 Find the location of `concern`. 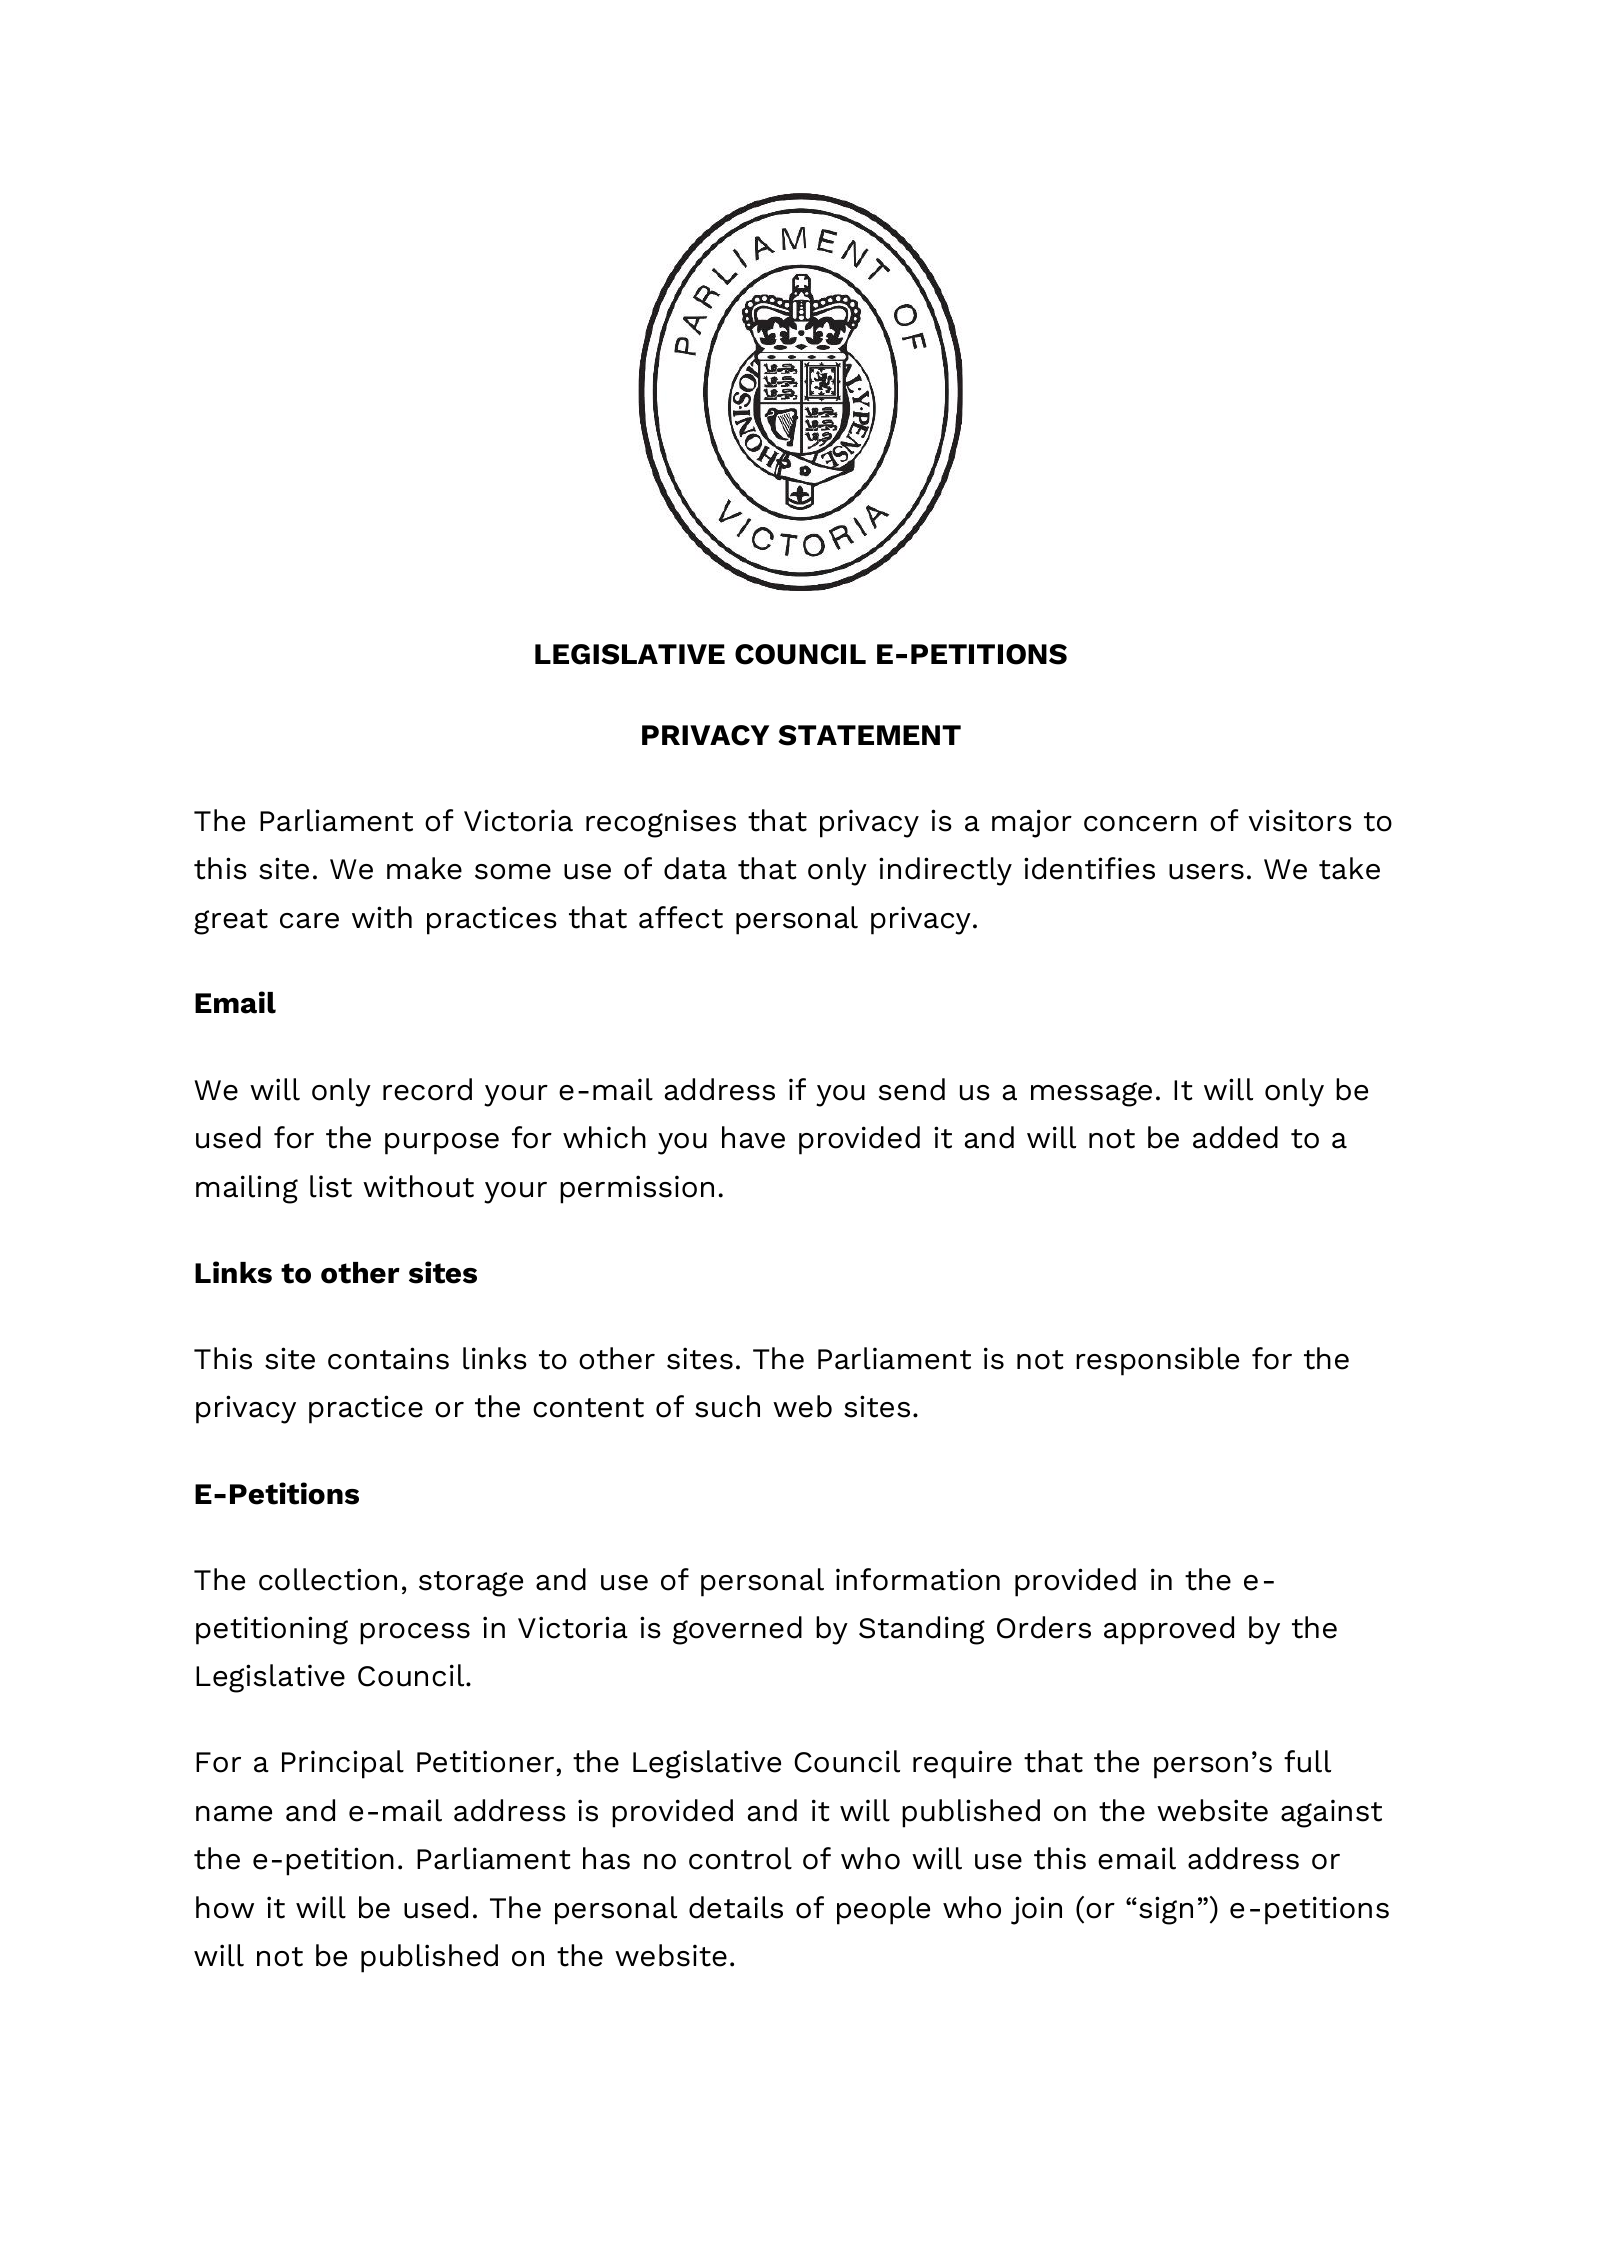

concern is located at coordinates (1140, 824).
